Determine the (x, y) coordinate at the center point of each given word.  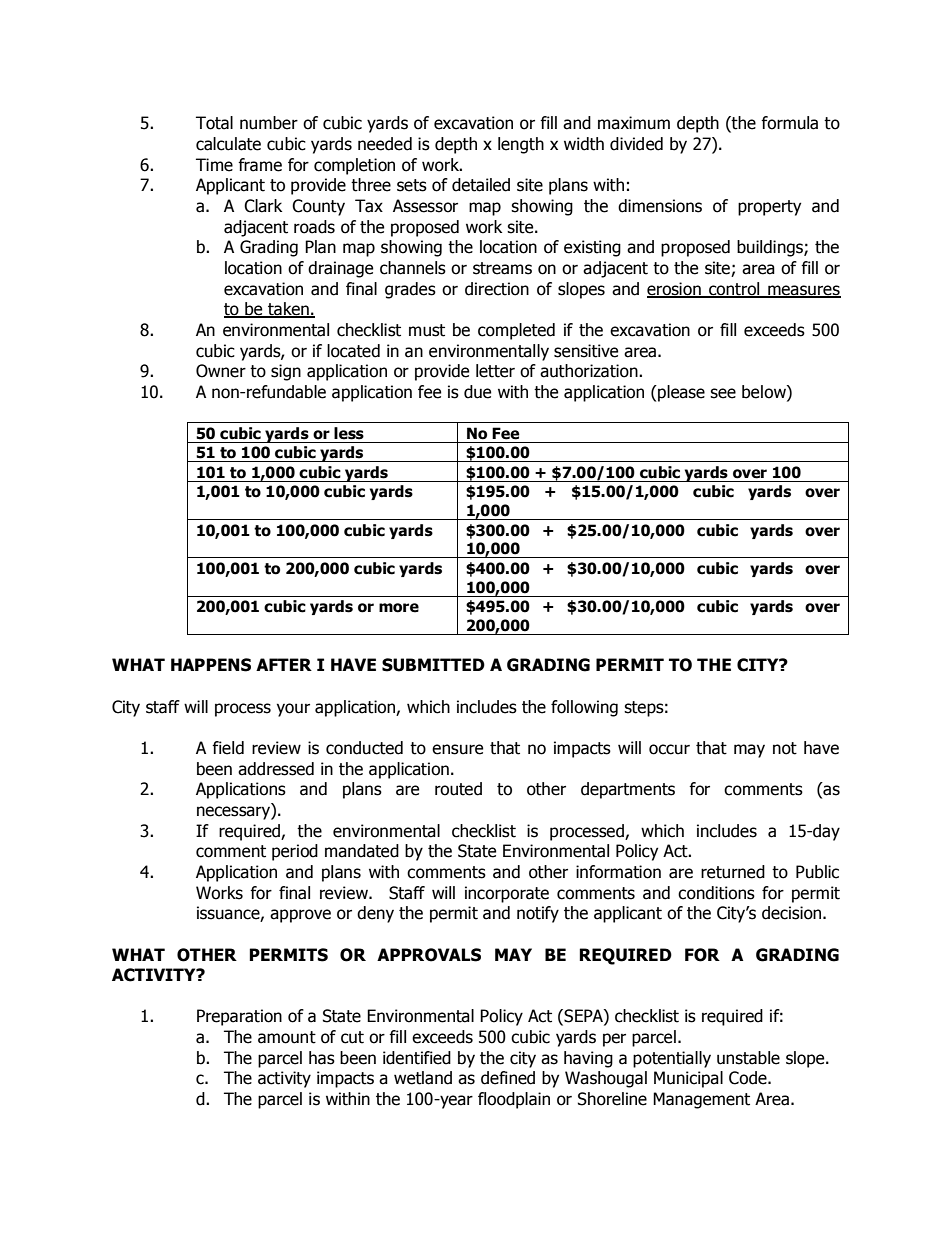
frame (260, 165)
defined (508, 1078)
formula (789, 123)
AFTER (284, 664)
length (521, 145)
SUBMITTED (433, 665)
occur (669, 749)
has (322, 1058)
